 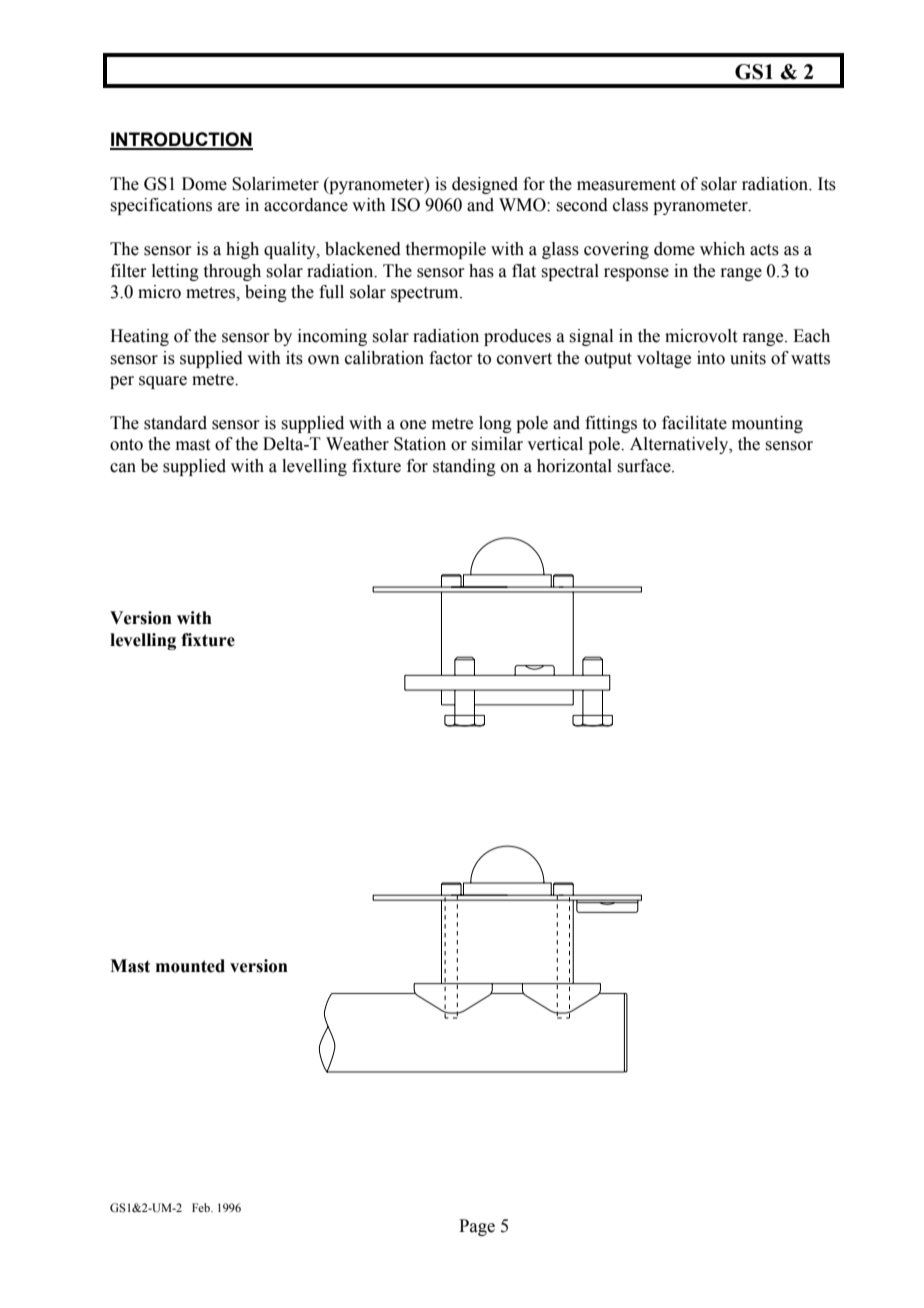 I want to click on Feb, so click(x=202, y=1207).
